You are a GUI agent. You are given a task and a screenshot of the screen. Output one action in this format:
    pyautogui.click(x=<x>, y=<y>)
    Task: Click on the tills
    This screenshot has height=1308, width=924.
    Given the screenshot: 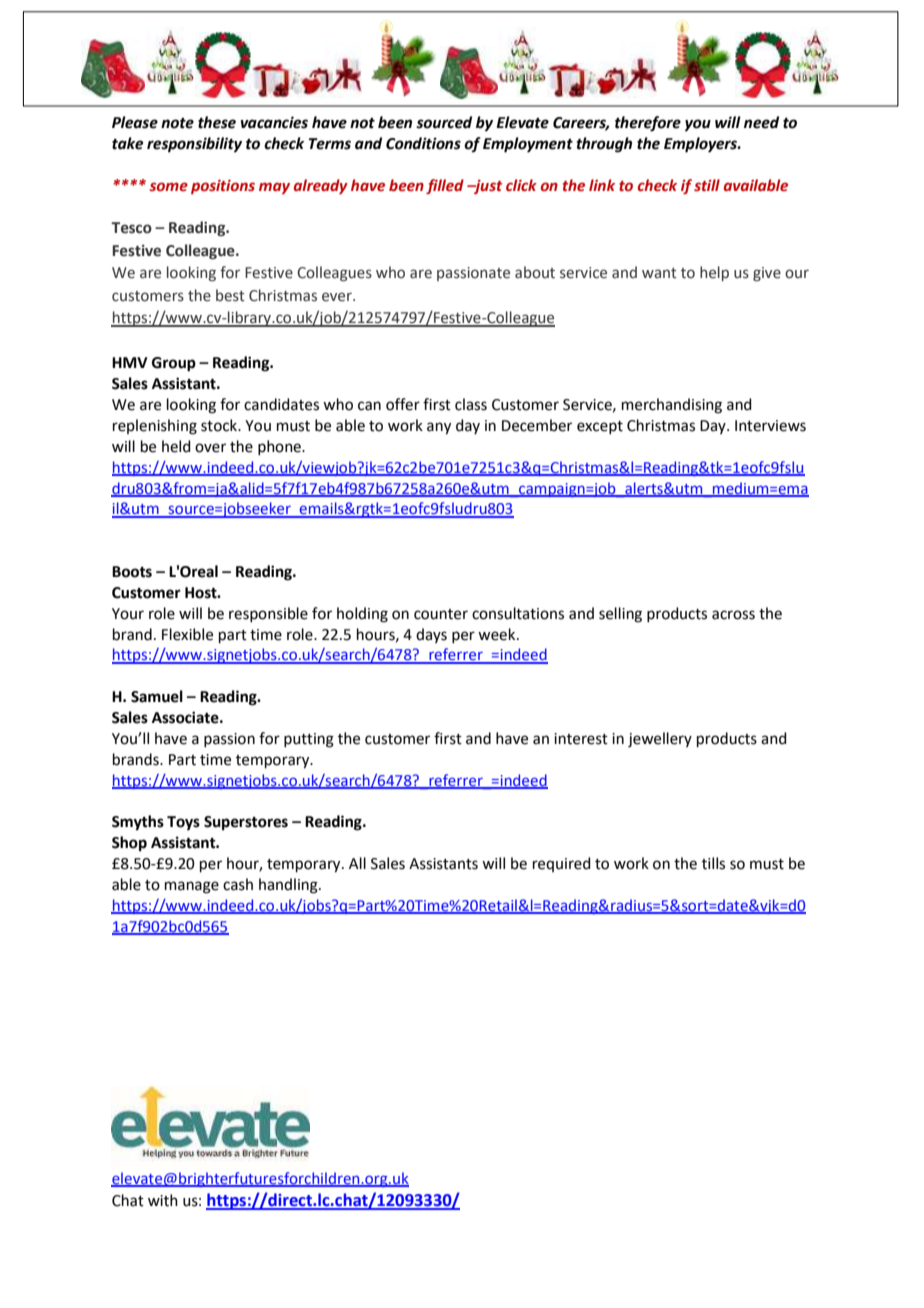 What is the action you would take?
    pyautogui.click(x=713, y=863)
